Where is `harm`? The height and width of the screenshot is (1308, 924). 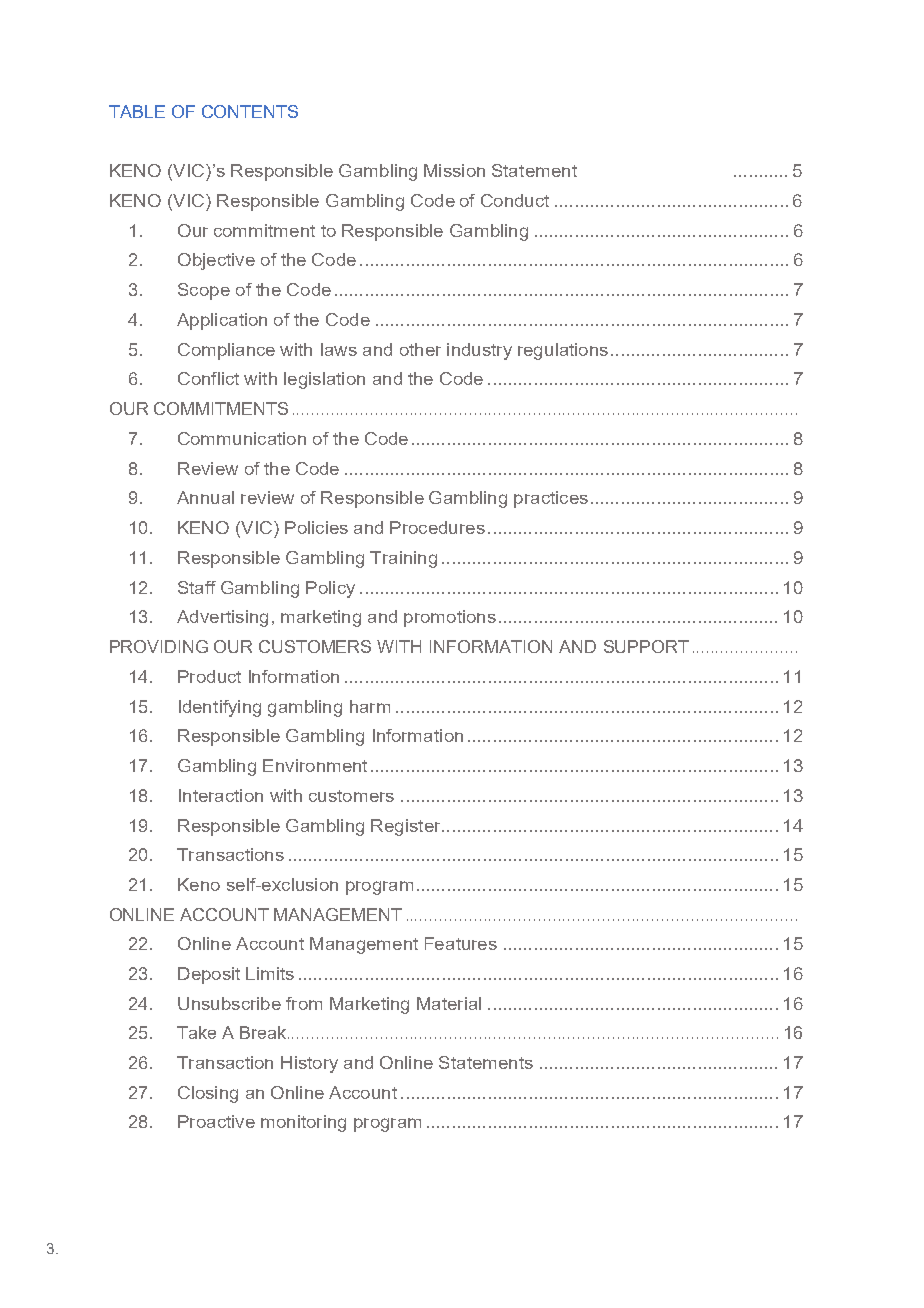 harm is located at coordinates (370, 706).
